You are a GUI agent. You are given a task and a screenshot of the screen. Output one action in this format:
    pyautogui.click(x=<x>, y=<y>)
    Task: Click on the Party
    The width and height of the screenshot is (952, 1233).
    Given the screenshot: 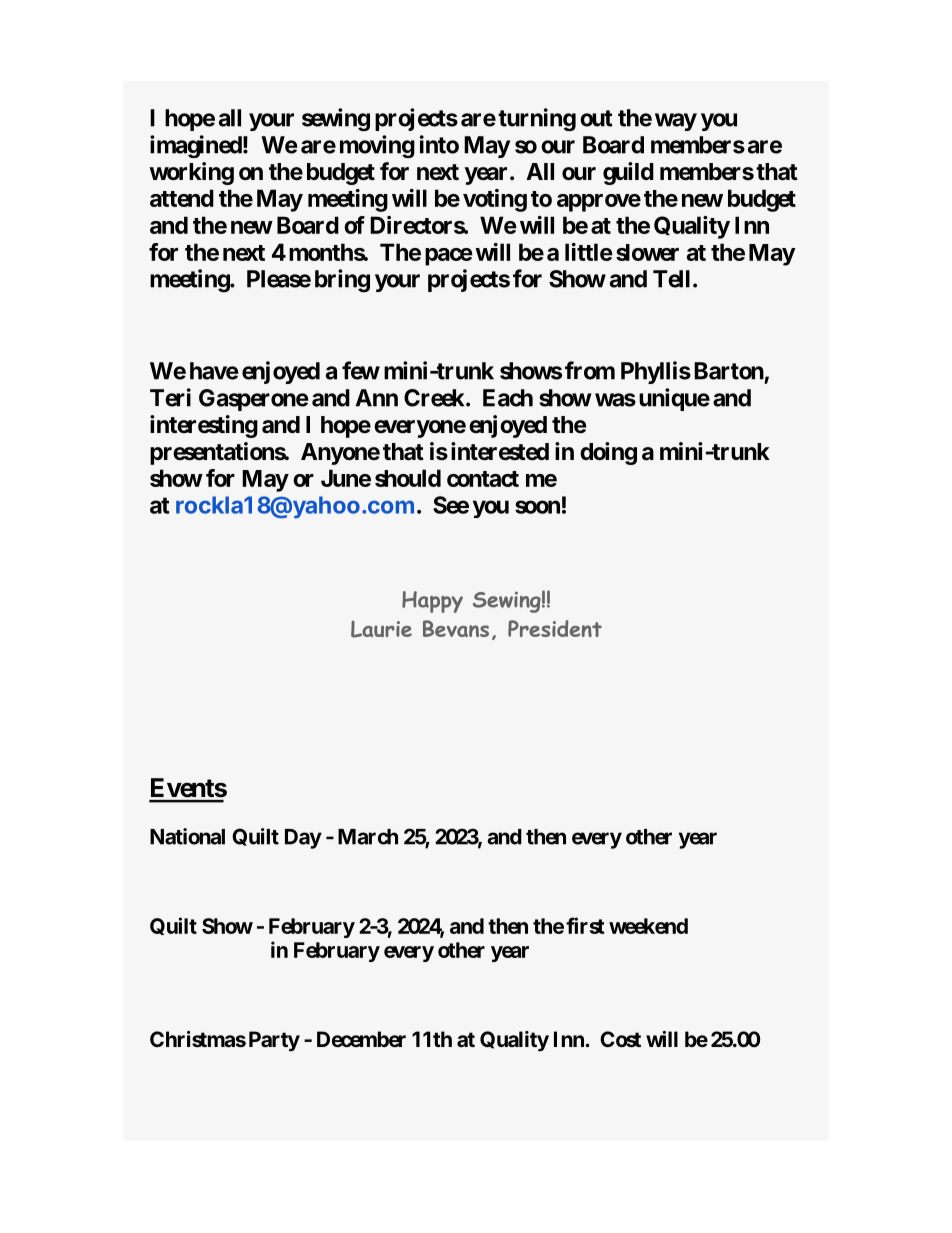 What is the action you would take?
    pyautogui.click(x=274, y=1041)
